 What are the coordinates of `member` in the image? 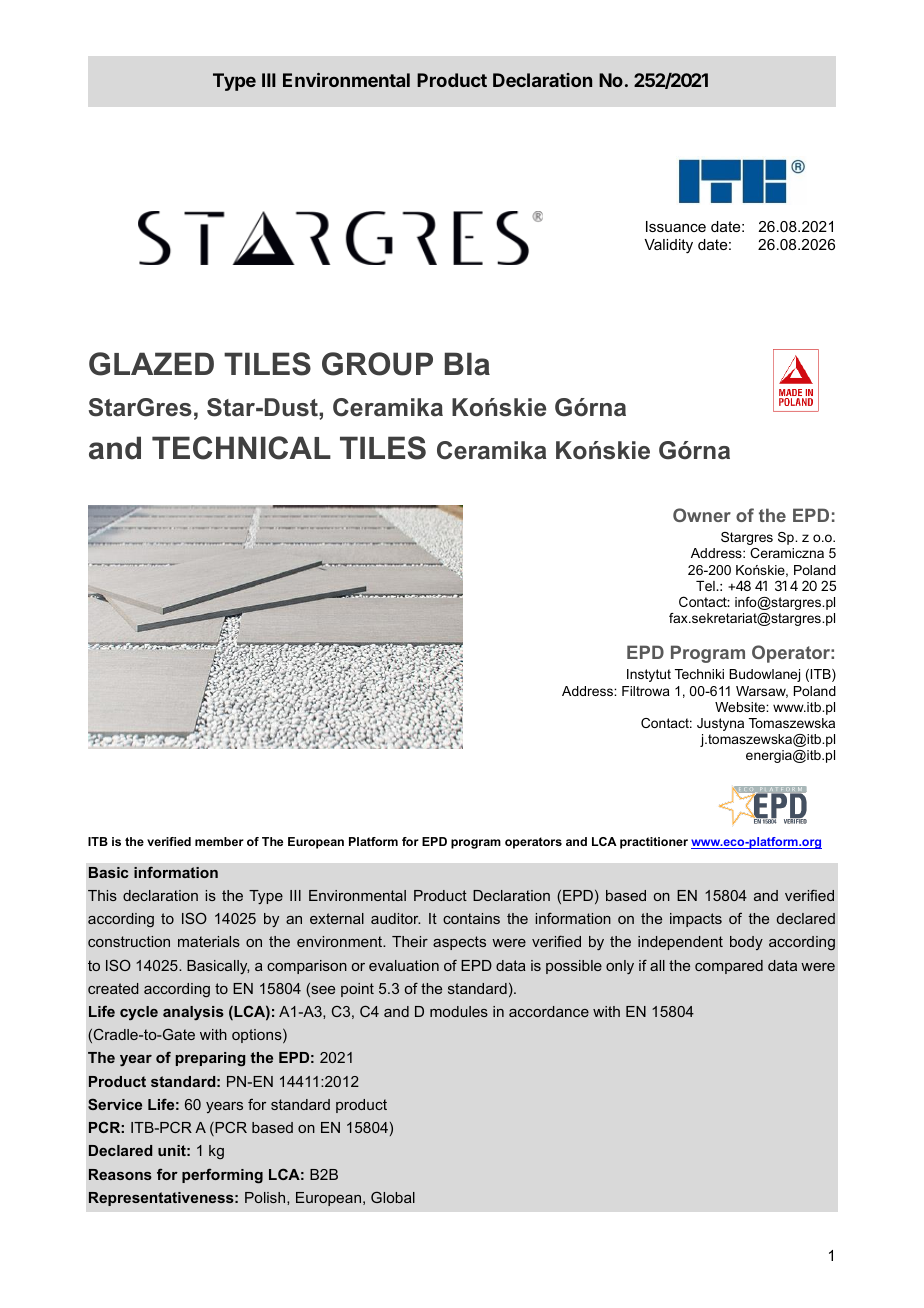 It's located at (219, 841).
